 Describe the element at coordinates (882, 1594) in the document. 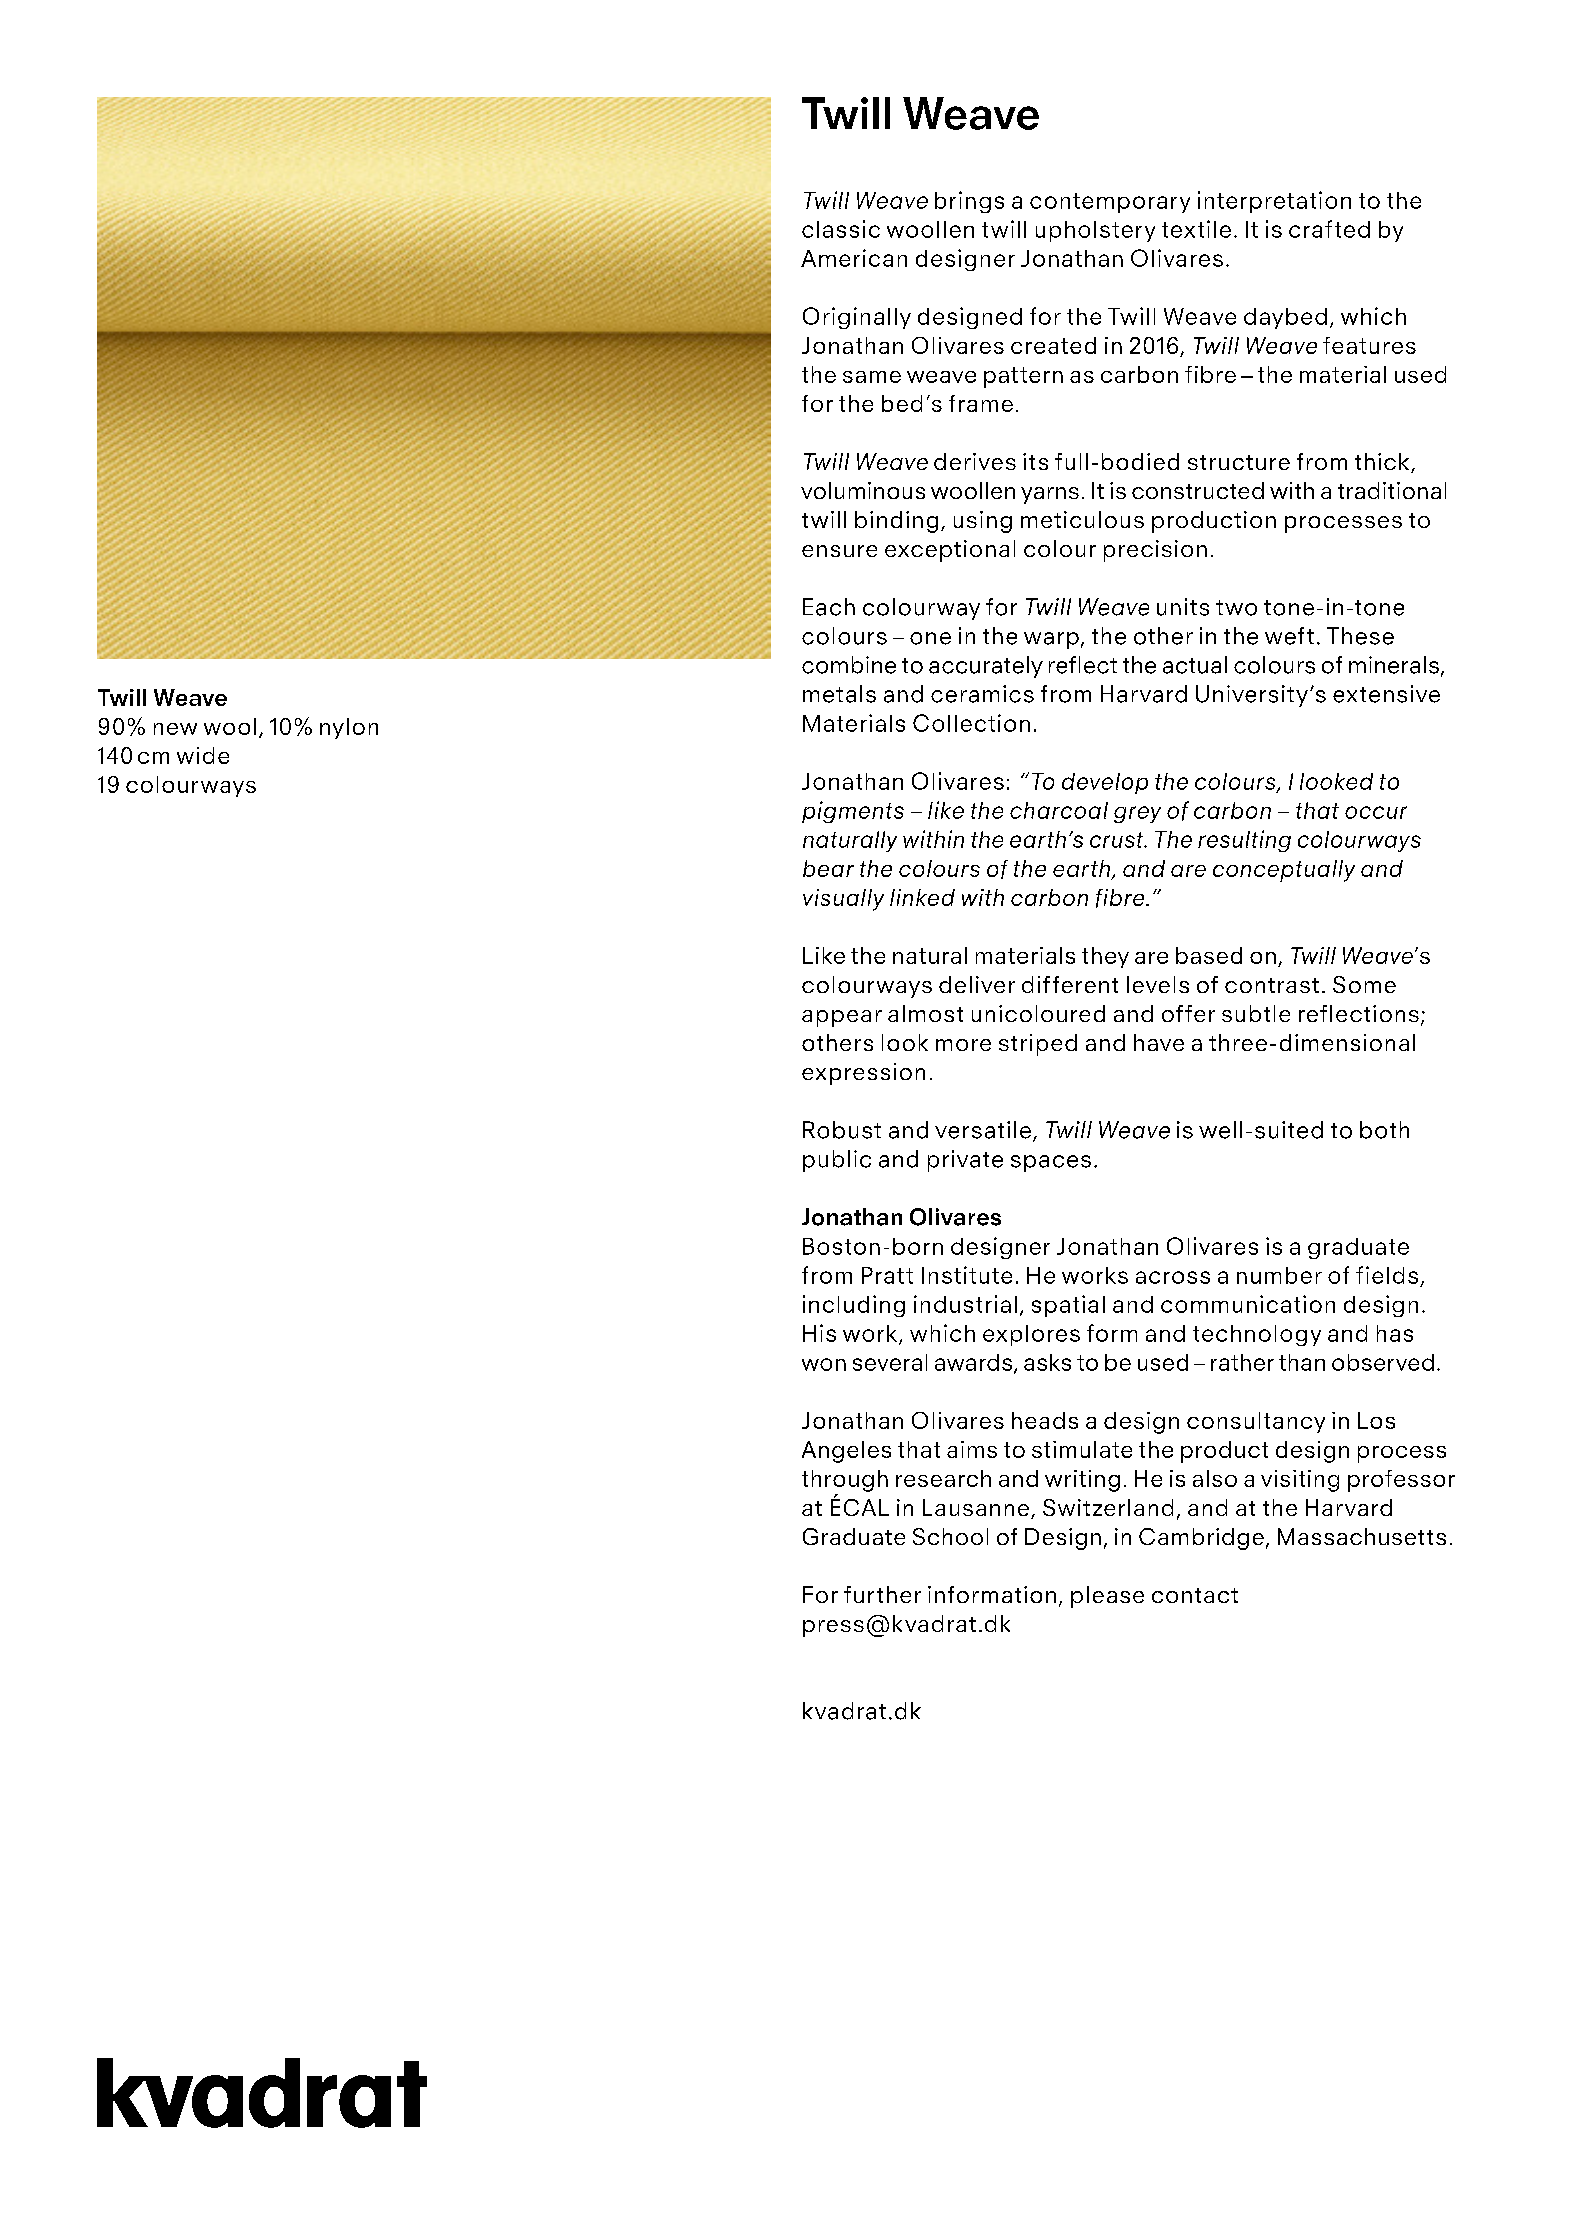

I see `further` at that location.
